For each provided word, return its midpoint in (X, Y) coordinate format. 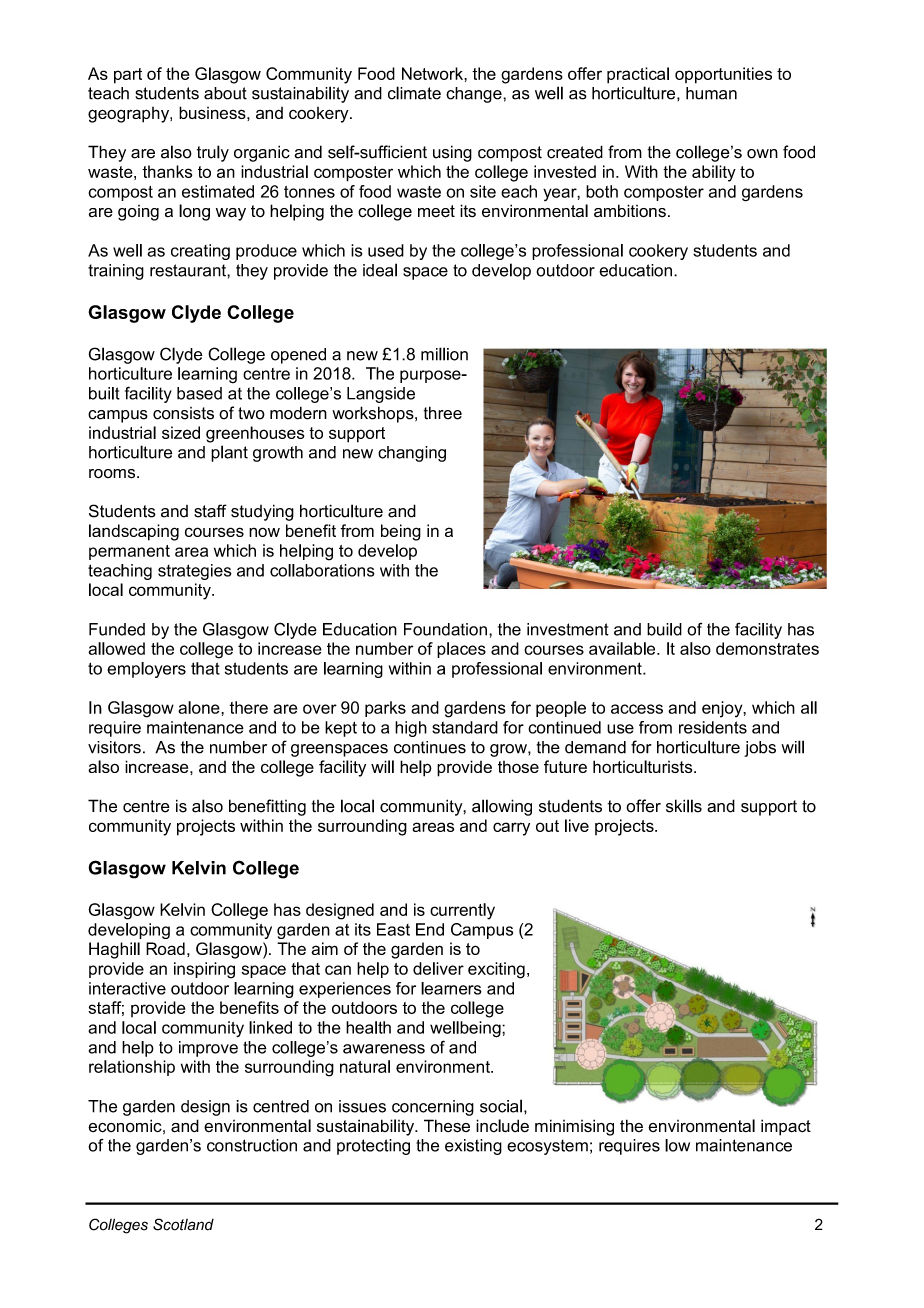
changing (412, 454)
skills (684, 806)
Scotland (183, 1224)
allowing (502, 807)
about (225, 93)
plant (229, 453)
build (664, 629)
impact (786, 1127)
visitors (114, 747)
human (711, 93)
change (475, 95)
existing (473, 1147)
